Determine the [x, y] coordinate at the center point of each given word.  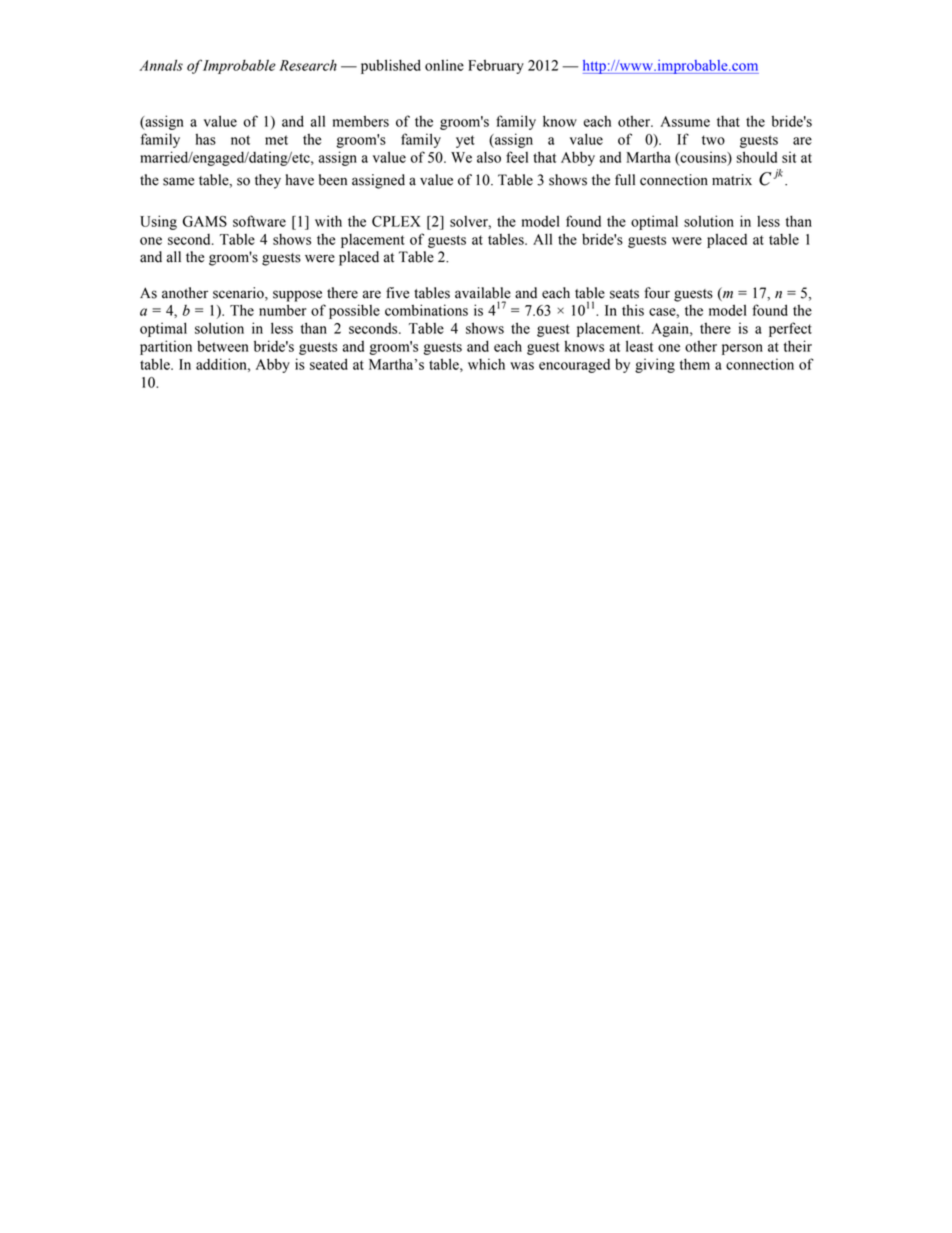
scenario [239, 293]
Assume [685, 121]
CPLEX [396, 221]
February [496, 67]
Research [308, 65]
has [205, 139]
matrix [732, 180]
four [657, 293]
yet [465, 141]
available [483, 293]
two [713, 140]
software [259, 221]
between [223, 346]
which [486, 364]
